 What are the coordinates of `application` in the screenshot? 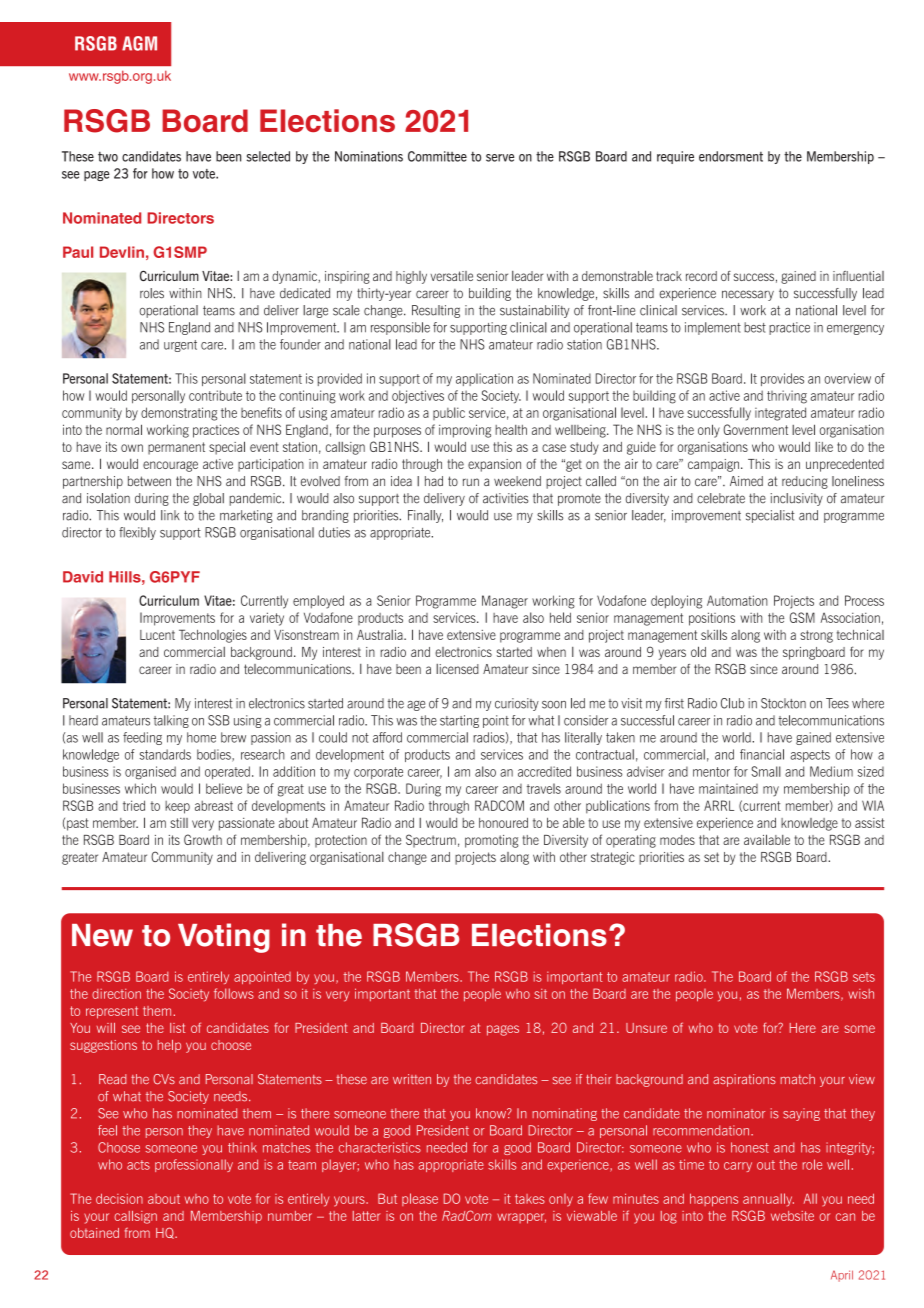 It's located at (484, 379).
